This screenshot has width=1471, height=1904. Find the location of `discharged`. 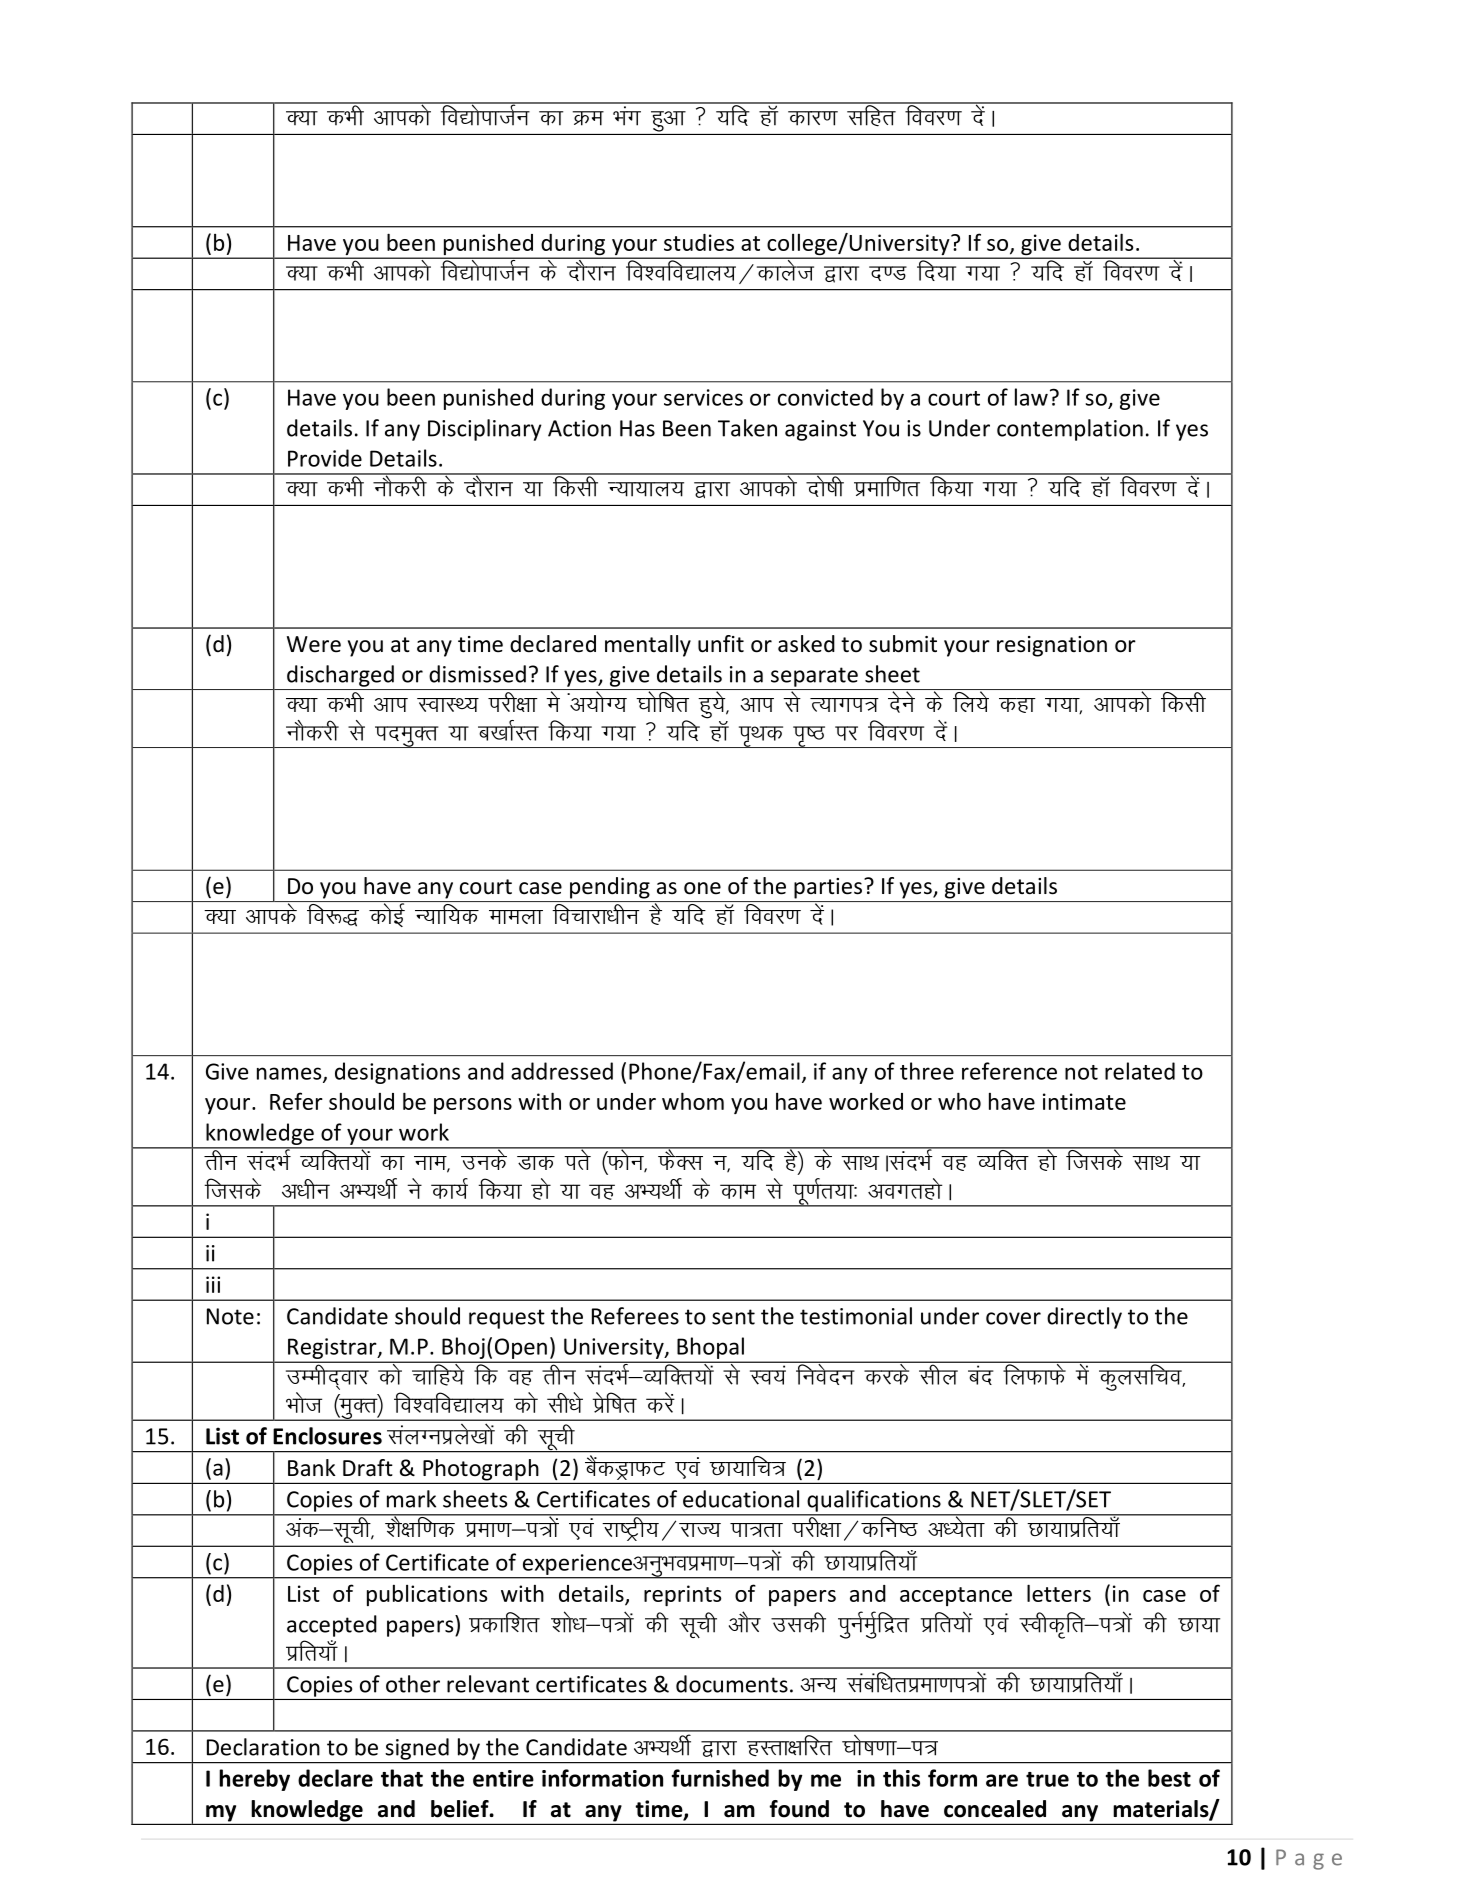

discharged is located at coordinates (340, 676).
